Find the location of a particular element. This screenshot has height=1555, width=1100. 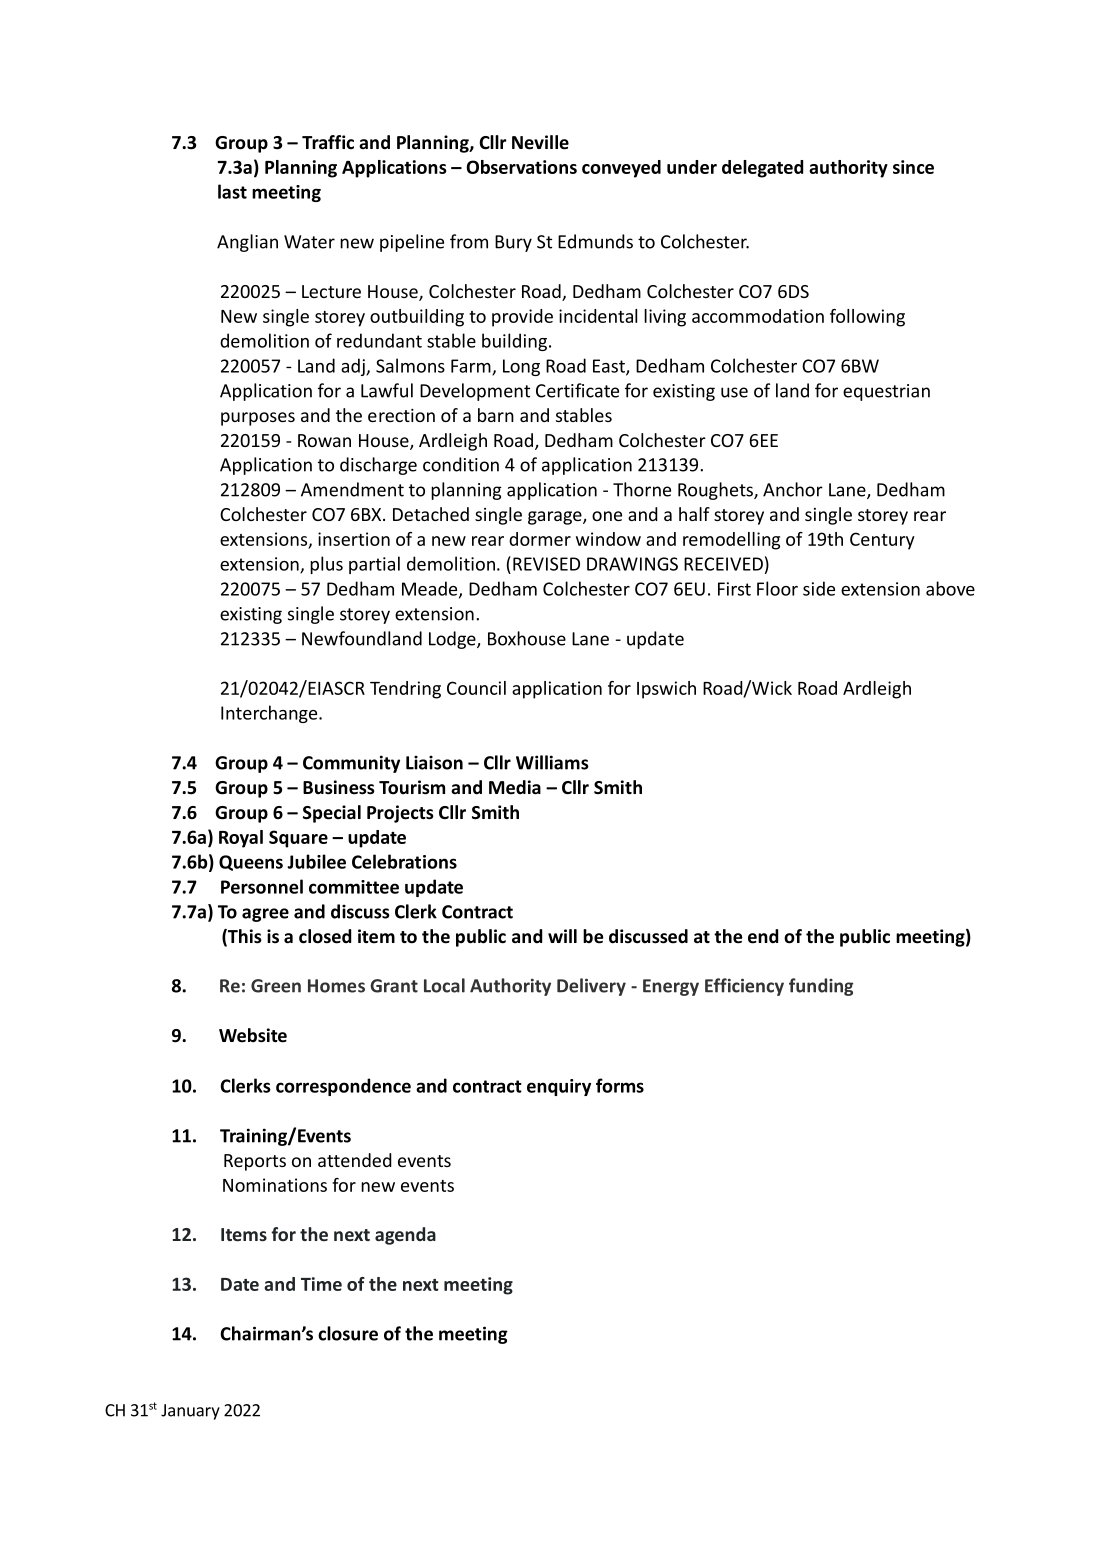

closure is located at coordinates (348, 1333).
